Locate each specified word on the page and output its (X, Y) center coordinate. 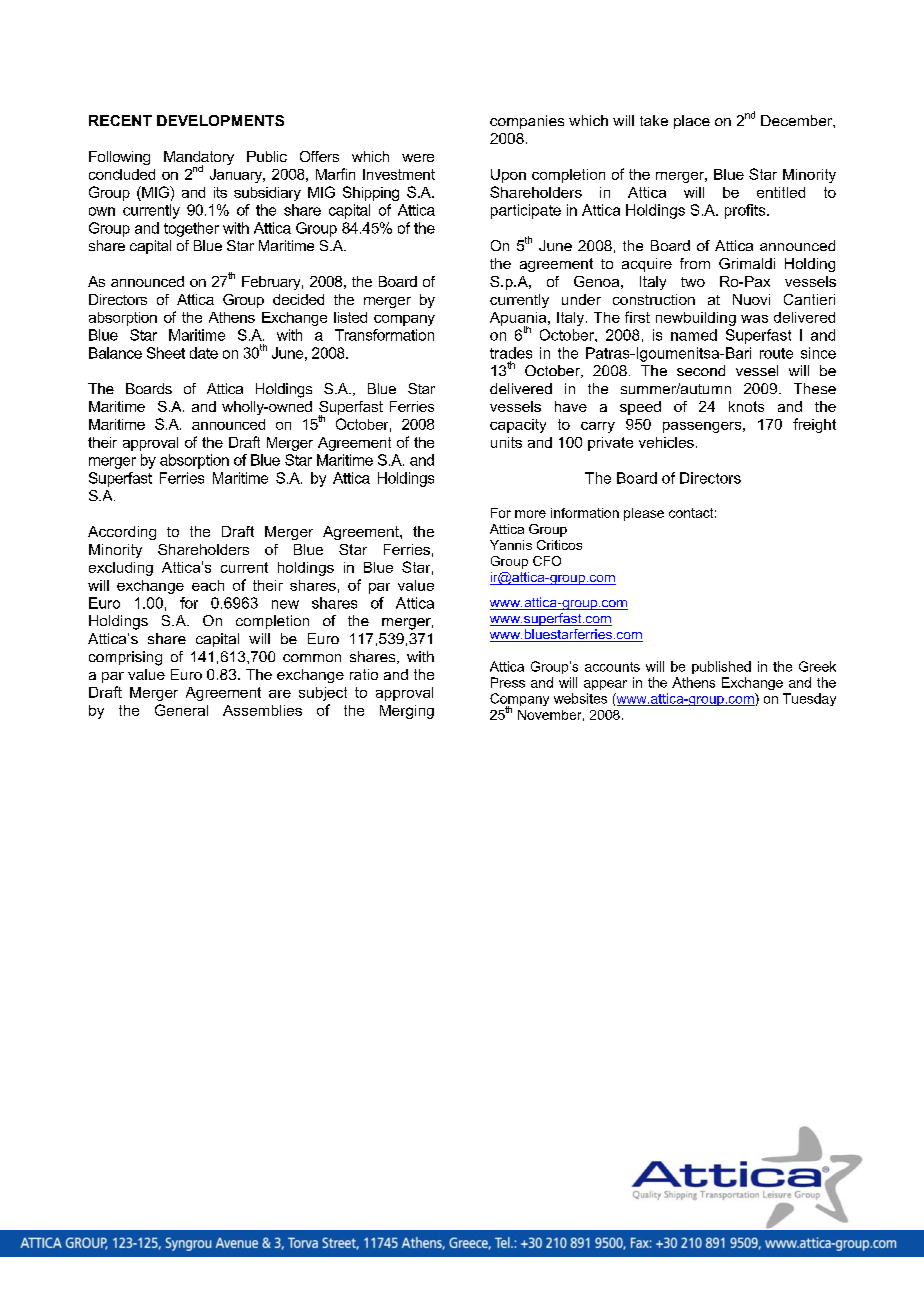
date (204, 353)
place (692, 122)
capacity (518, 426)
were (418, 158)
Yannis (511, 545)
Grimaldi (747, 263)
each (208, 585)
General (181, 710)
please (644, 514)
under (581, 299)
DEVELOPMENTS (220, 120)
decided (298, 299)
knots (746, 406)
